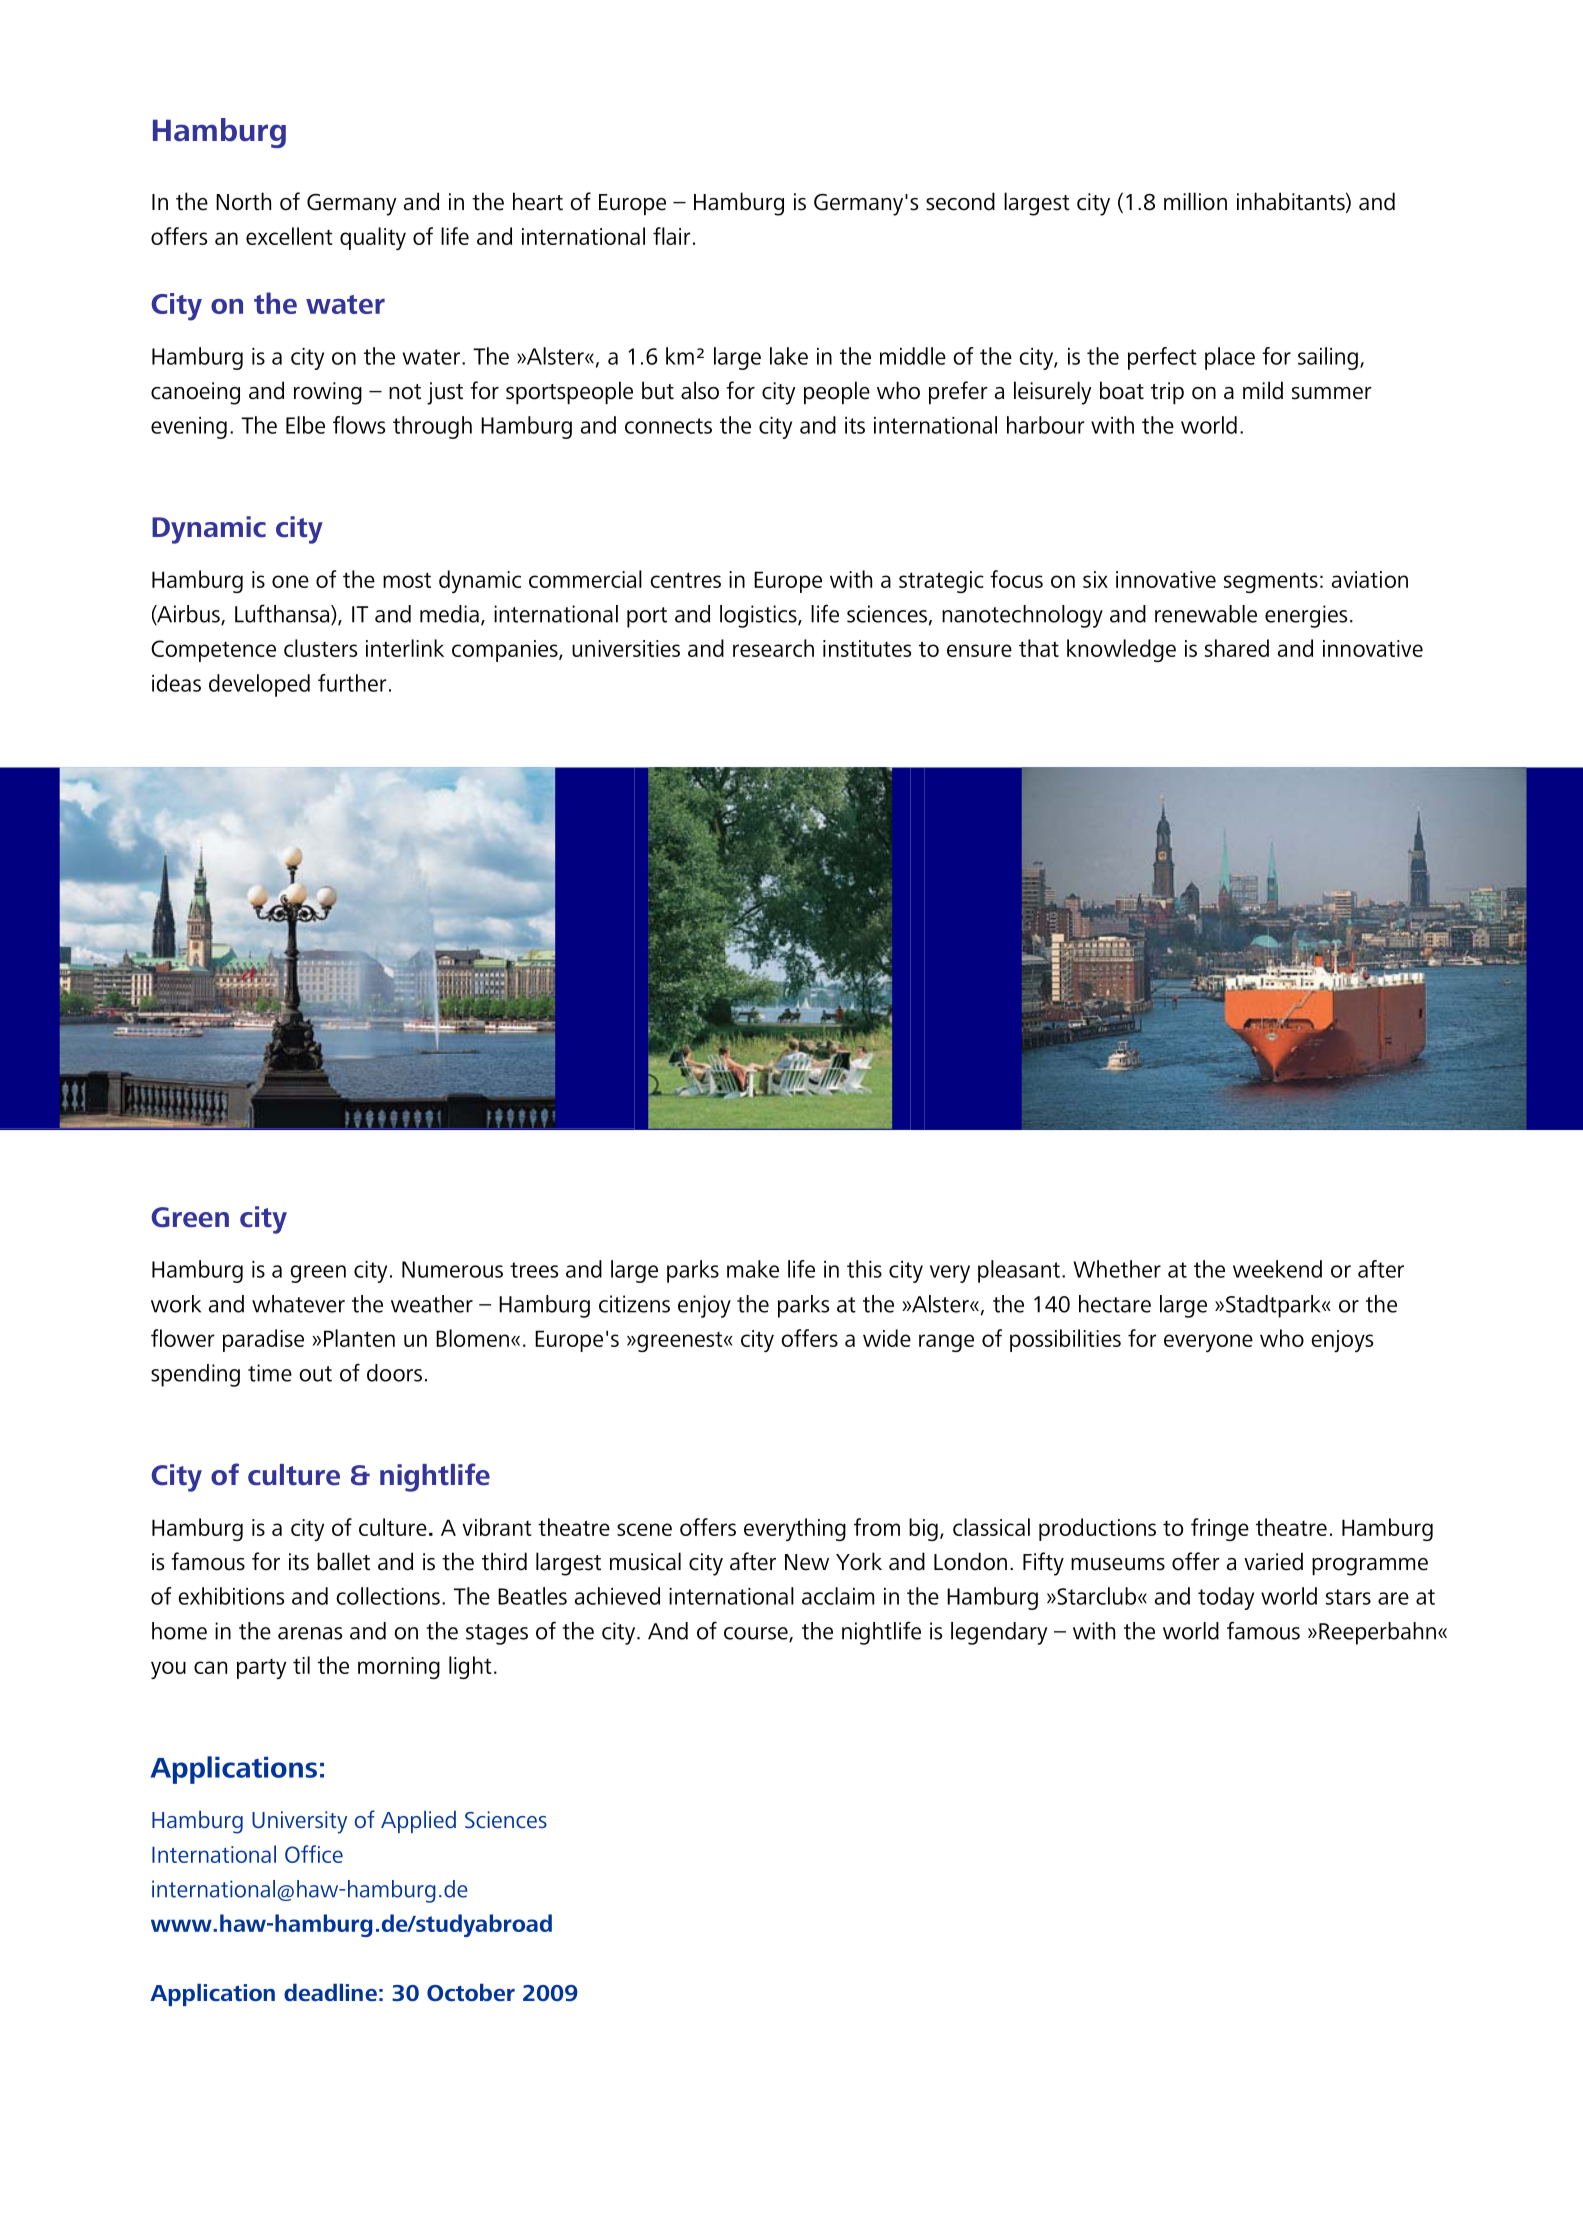 The width and height of the screenshot is (1583, 2239). What do you see at coordinates (1237, 648) in the screenshot?
I see `shared` at bounding box center [1237, 648].
